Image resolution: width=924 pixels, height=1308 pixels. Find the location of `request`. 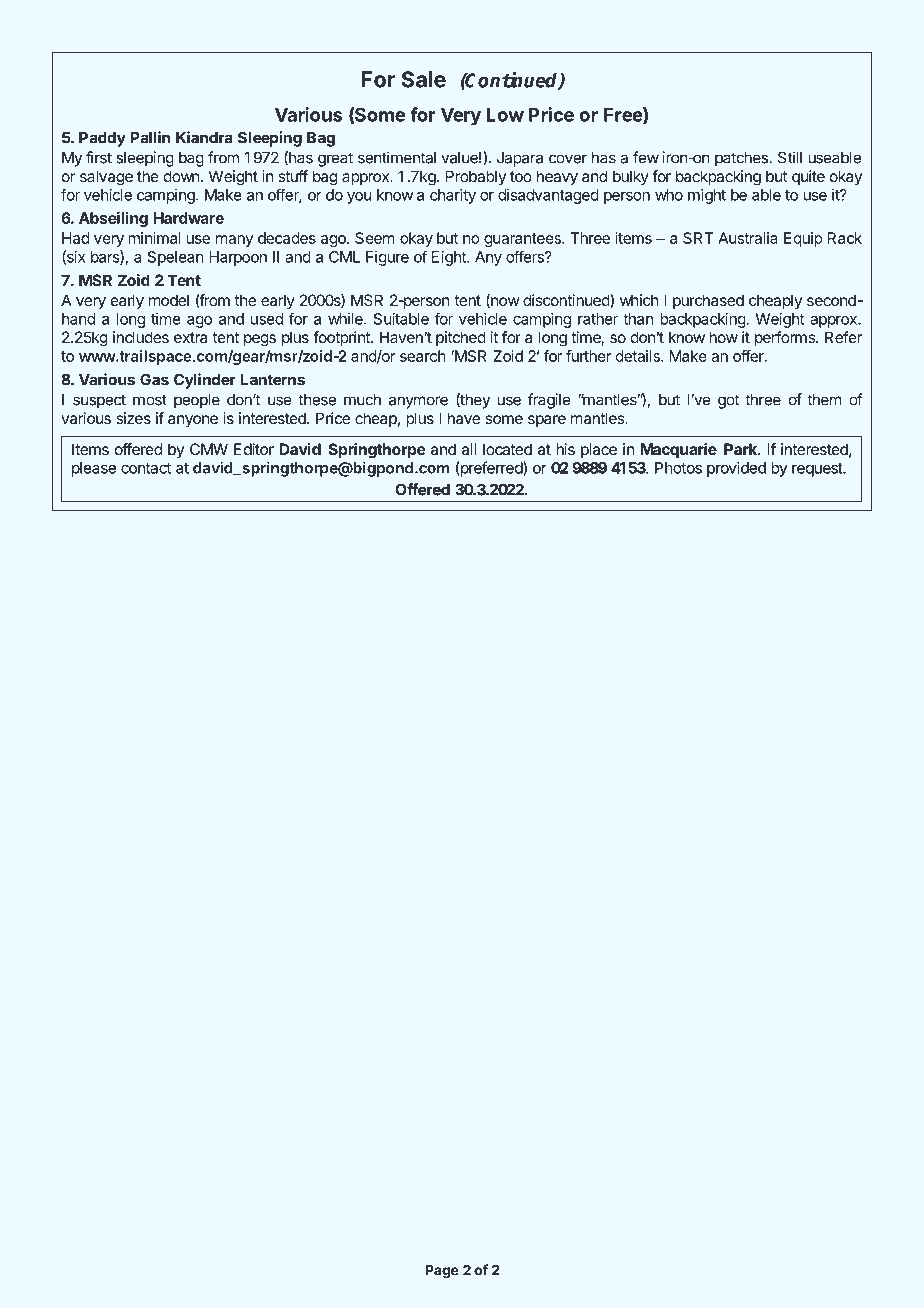

request is located at coordinates (818, 470).
